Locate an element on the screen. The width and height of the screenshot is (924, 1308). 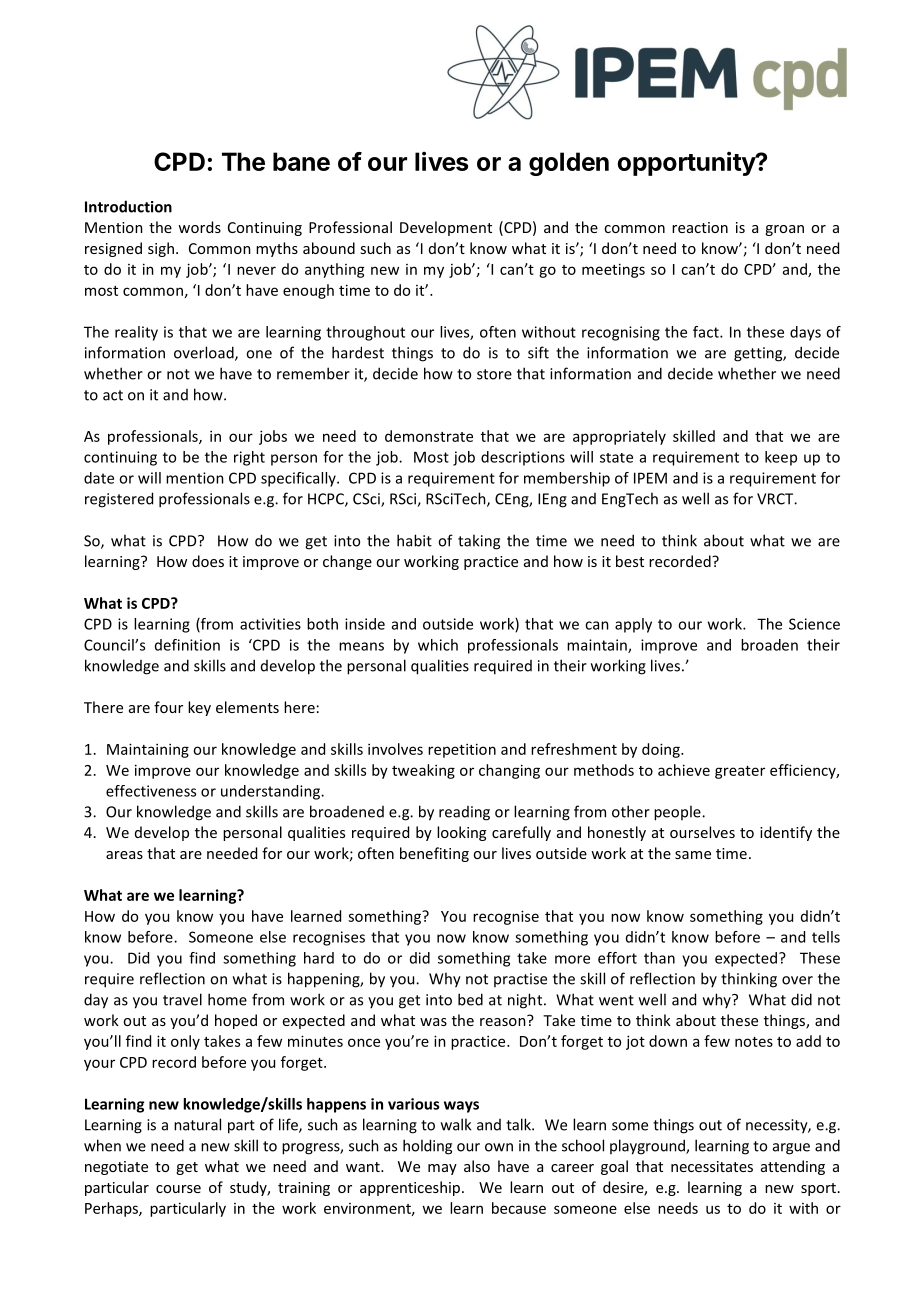
reaction is located at coordinates (700, 227).
